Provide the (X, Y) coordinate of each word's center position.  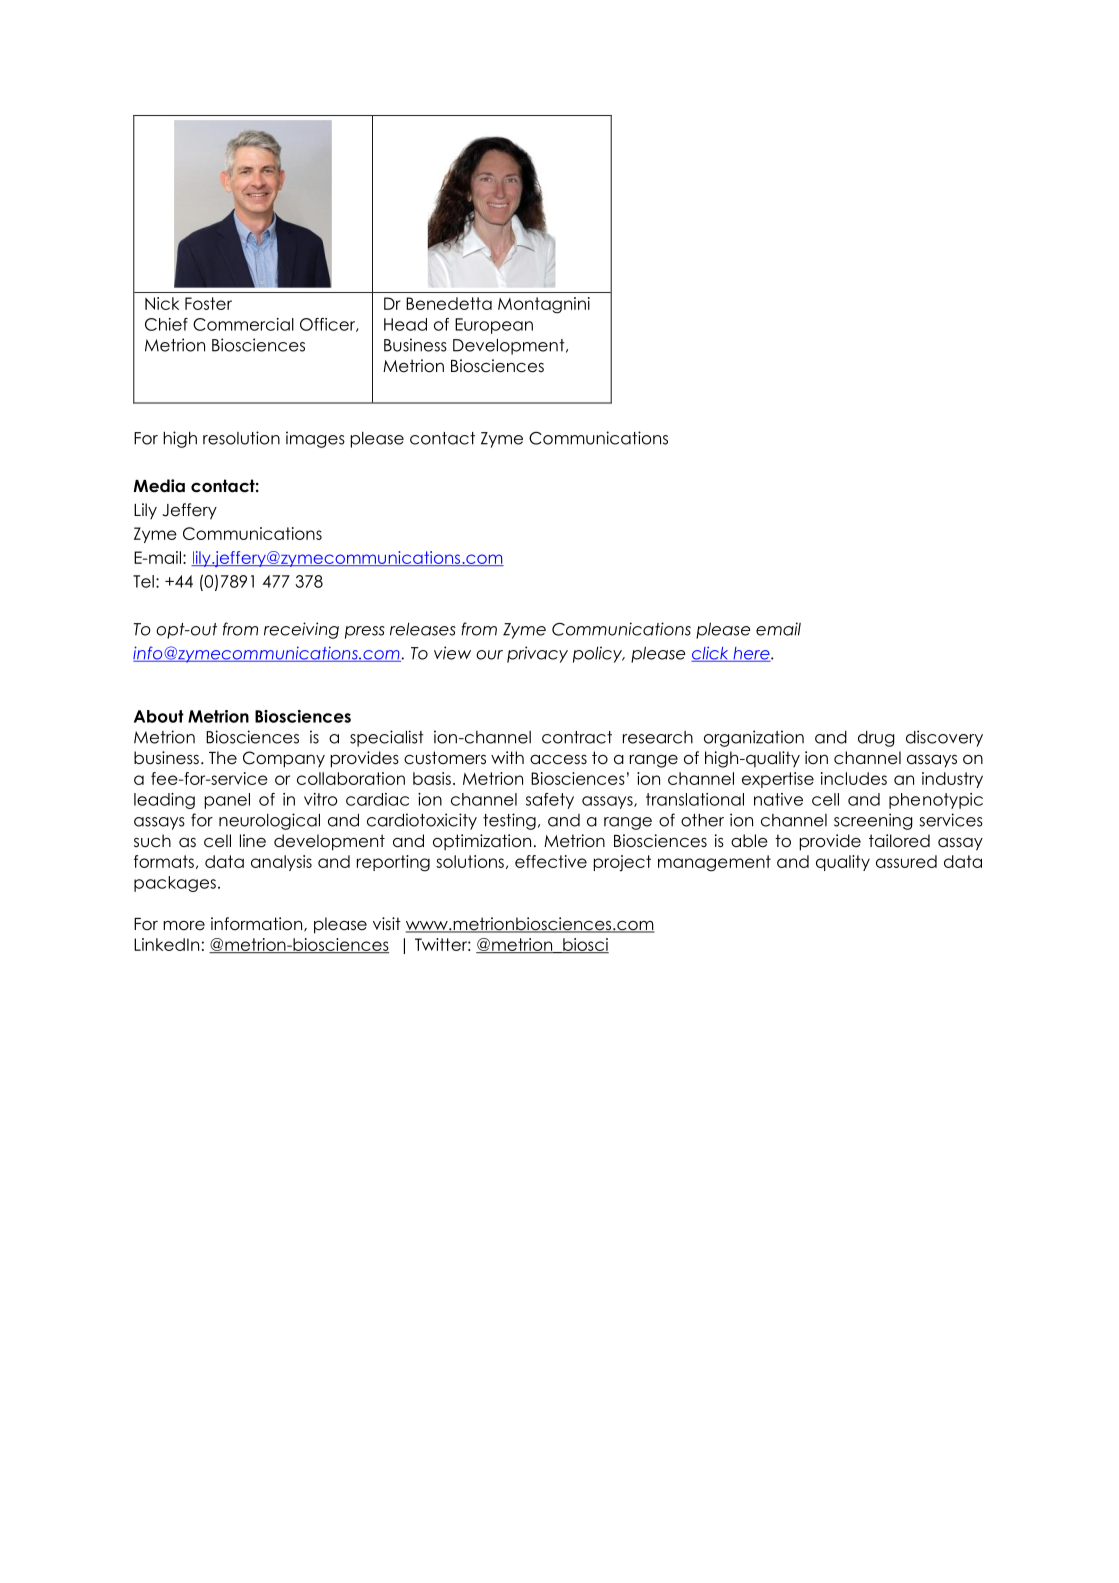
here (751, 654)
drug (876, 739)
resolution (241, 438)
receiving (301, 630)
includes (854, 778)
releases (423, 629)
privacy (537, 654)
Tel (143, 581)
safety (550, 801)
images (315, 439)
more (184, 926)
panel (227, 801)
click (711, 654)
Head (405, 324)
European (494, 326)
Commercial (243, 324)
